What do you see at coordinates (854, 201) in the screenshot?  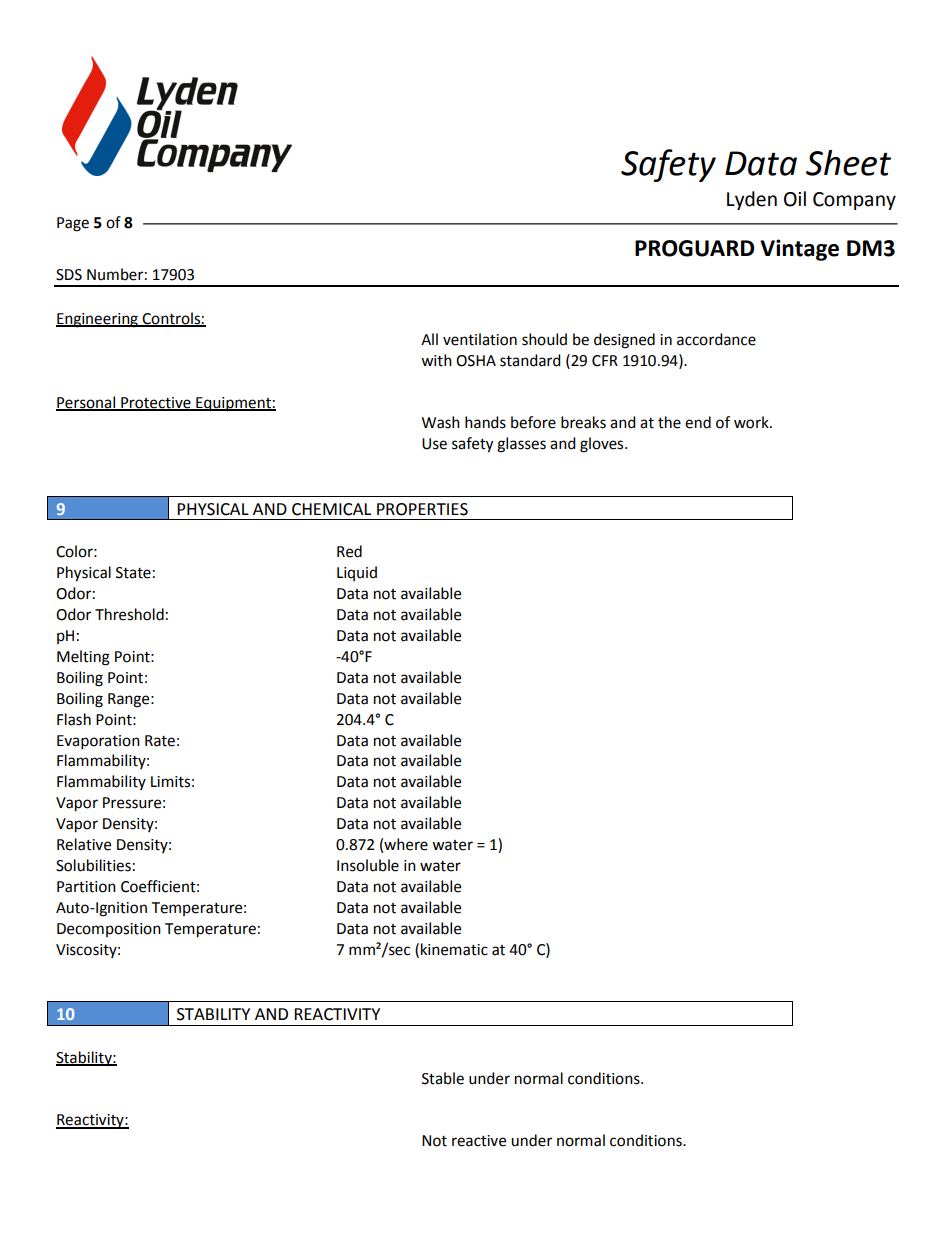 I see `Company` at bounding box center [854, 201].
